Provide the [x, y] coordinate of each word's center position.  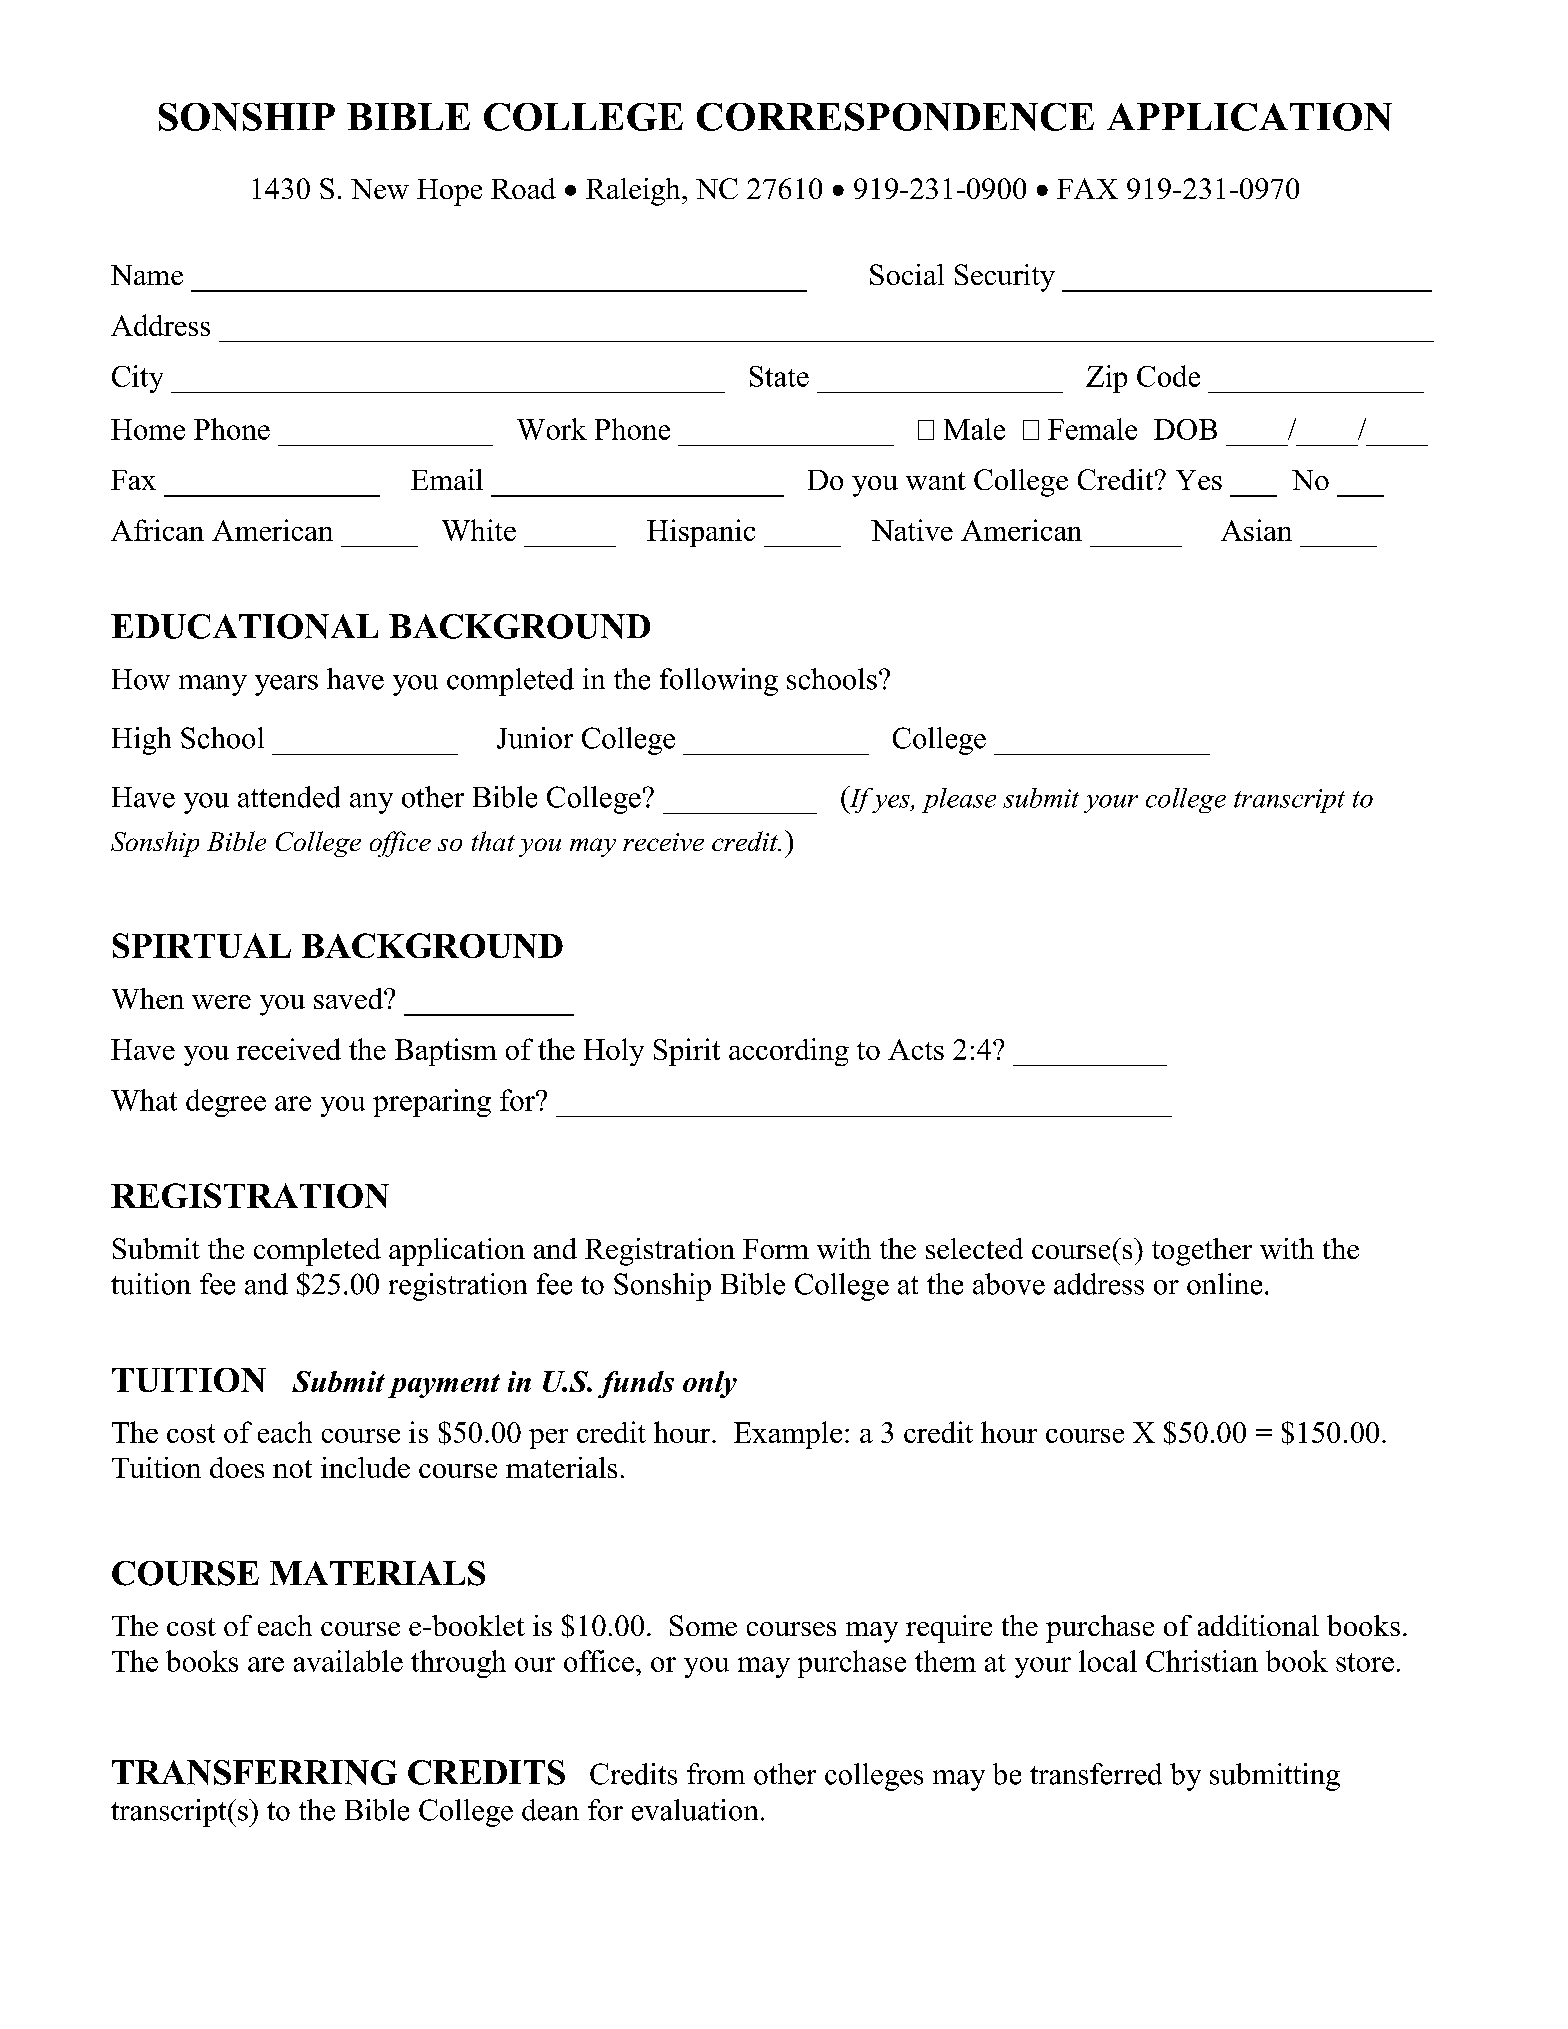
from [716, 1774]
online [1224, 1284]
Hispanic [701, 533]
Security [1005, 278]
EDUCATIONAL [244, 626]
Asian [1256, 530]
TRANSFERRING [254, 1772]
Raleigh [634, 192]
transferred [1096, 1774]
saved [349, 998]
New [380, 189]
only [710, 1384]
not [292, 1469]
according [789, 1052]
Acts [916, 1049]
